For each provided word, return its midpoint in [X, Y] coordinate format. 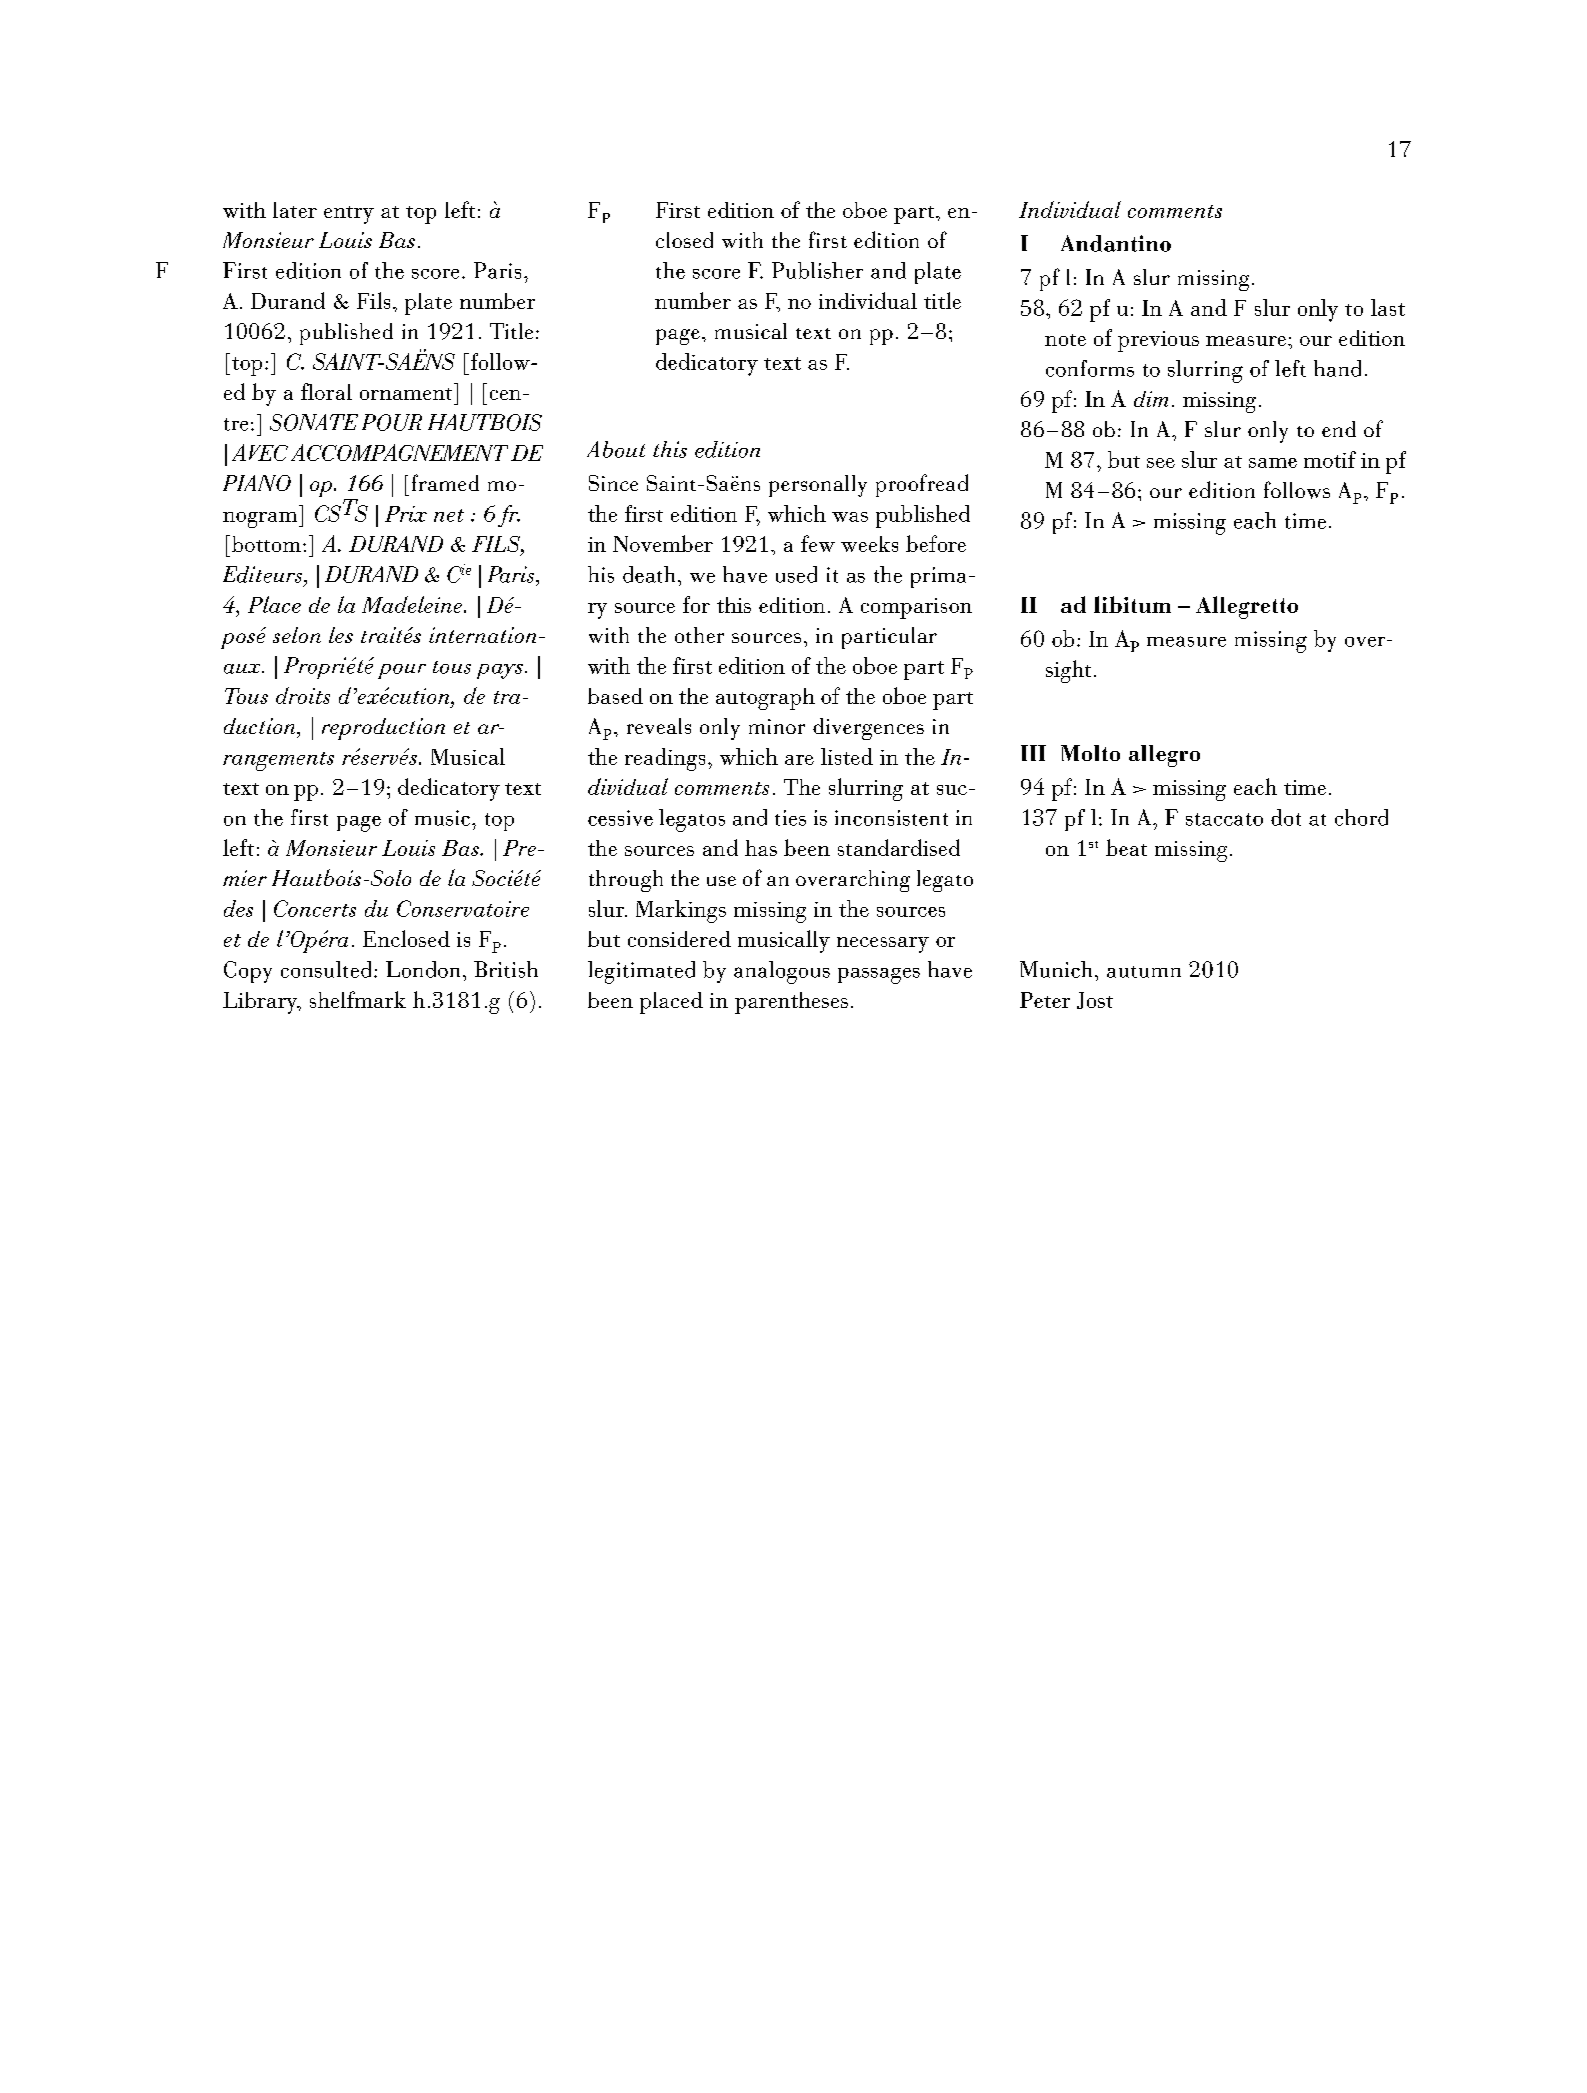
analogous [782, 972]
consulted [328, 969]
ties [790, 818]
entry [349, 215]
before [936, 543]
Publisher [817, 270]
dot [1286, 817]
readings [665, 759]
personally [818, 486]
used [796, 574]
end [1339, 429]
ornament [406, 394]
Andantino [1116, 243]
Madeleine [413, 604]
